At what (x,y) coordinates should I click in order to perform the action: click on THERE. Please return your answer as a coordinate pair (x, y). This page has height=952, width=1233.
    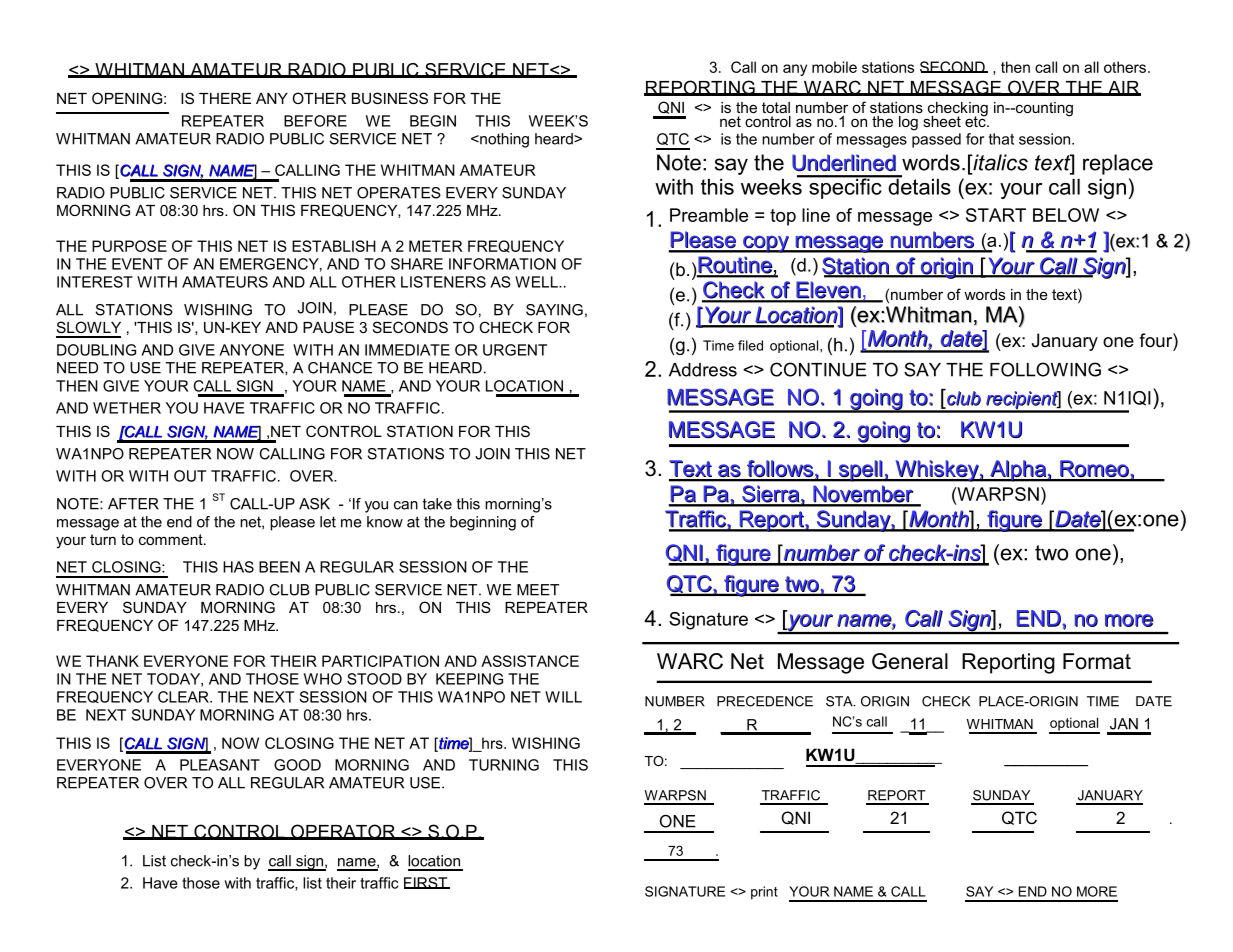
    Looking at the image, I should click on (225, 98).
